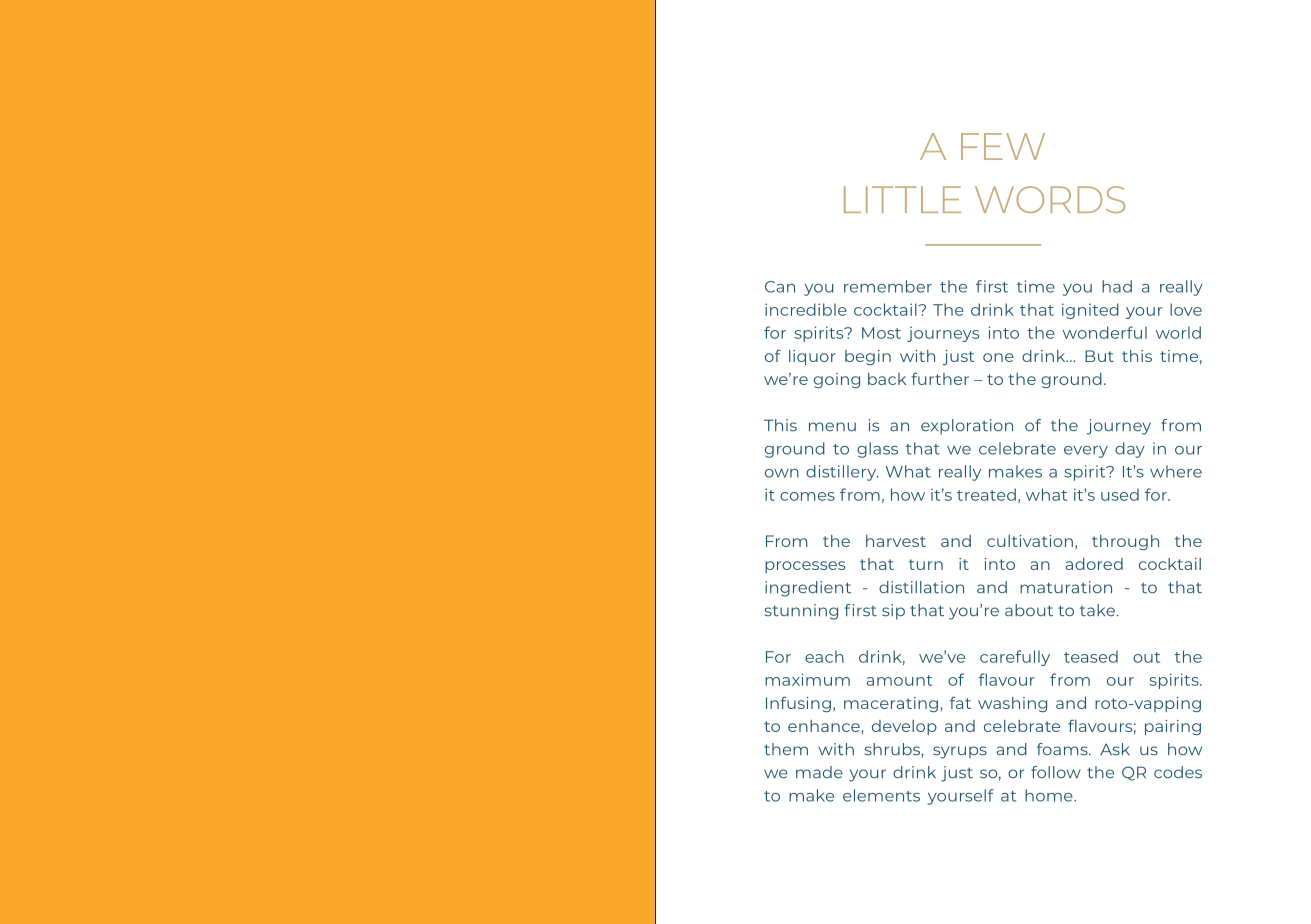 The image size is (1311, 924). What do you see at coordinates (1105, 332) in the page?
I see `wonderful` at bounding box center [1105, 332].
